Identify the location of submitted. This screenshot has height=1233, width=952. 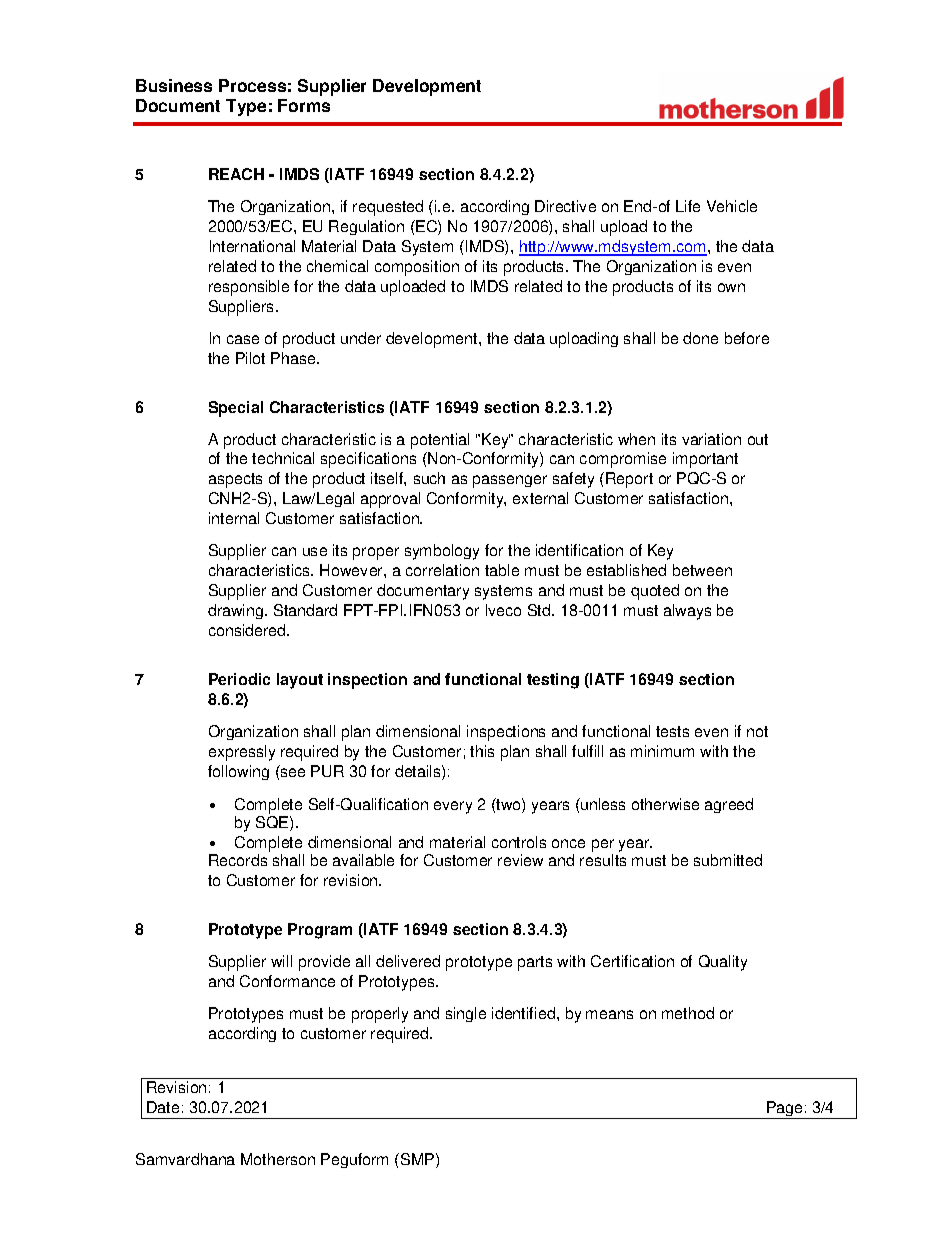
(728, 860).
